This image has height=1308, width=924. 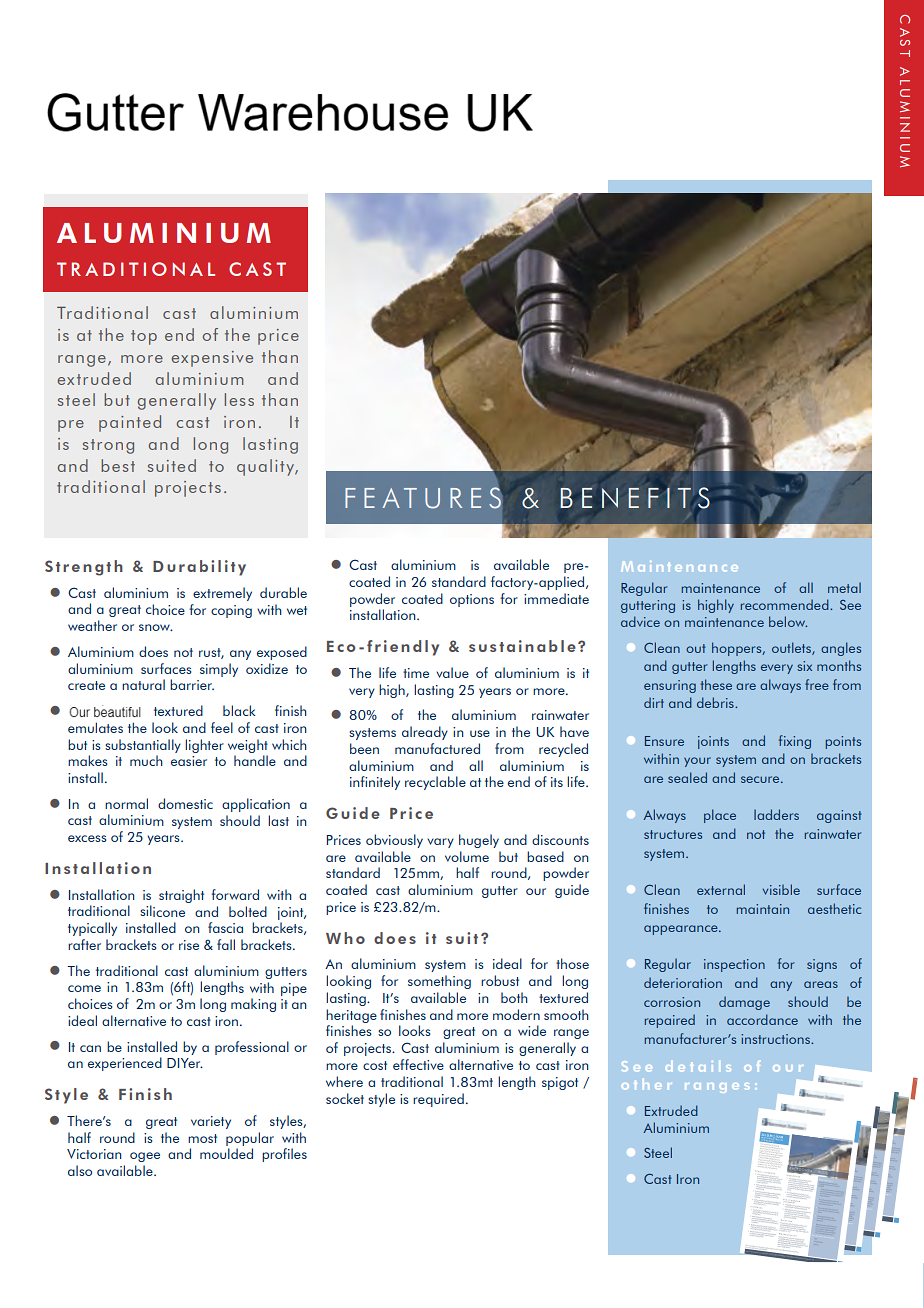 What do you see at coordinates (202, 1138) in the image?
I see `most` at bounding box center [202, 1138].
